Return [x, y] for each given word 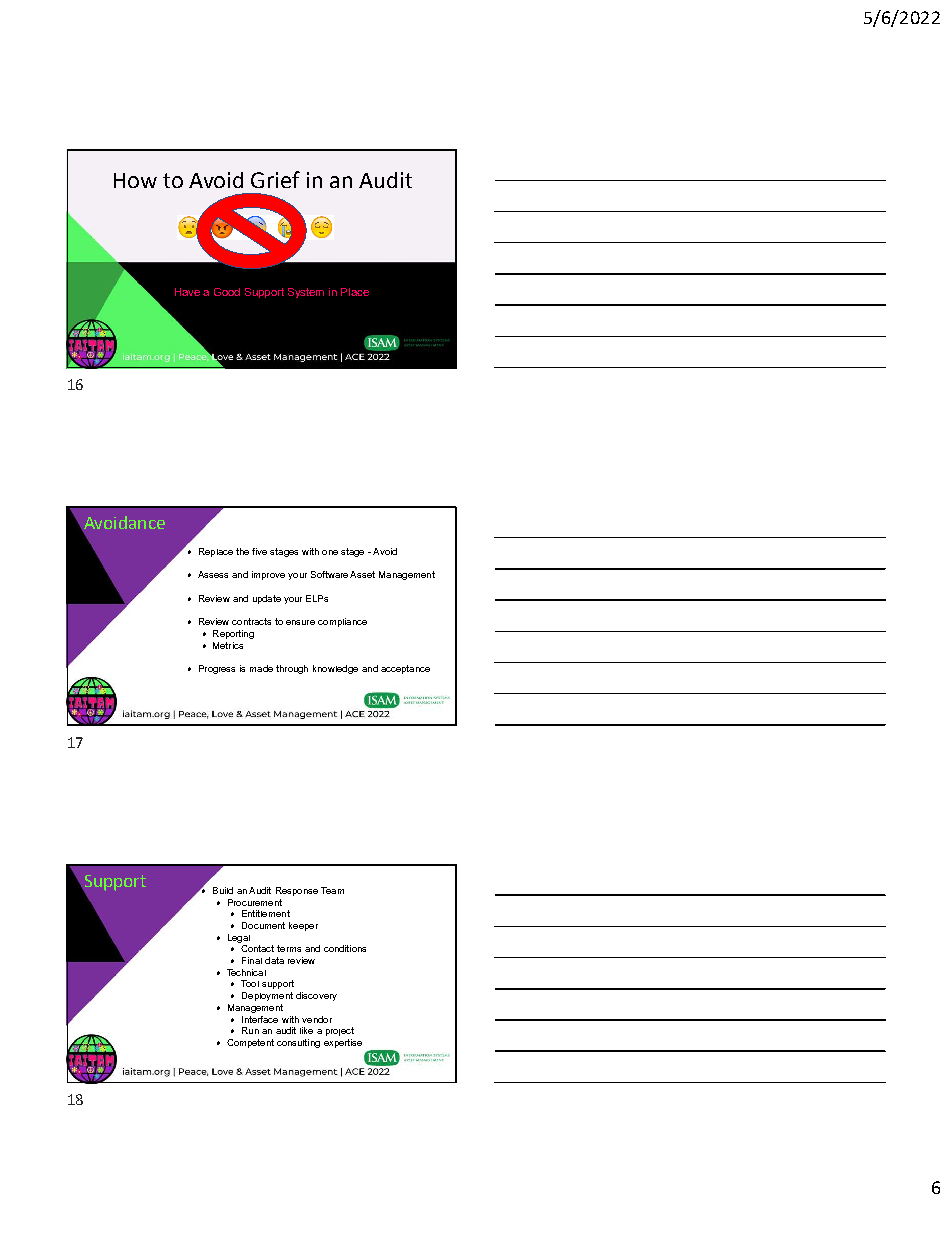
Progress [217, 669]
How [135, 180]
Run [250, 1030]
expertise [343, 1043]
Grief [275, 179]
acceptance [405, 669]
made [261, 668]
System [306, 293]
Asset [362, 574]
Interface [260, 1019]
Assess [213, 574]
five [259, 551]
